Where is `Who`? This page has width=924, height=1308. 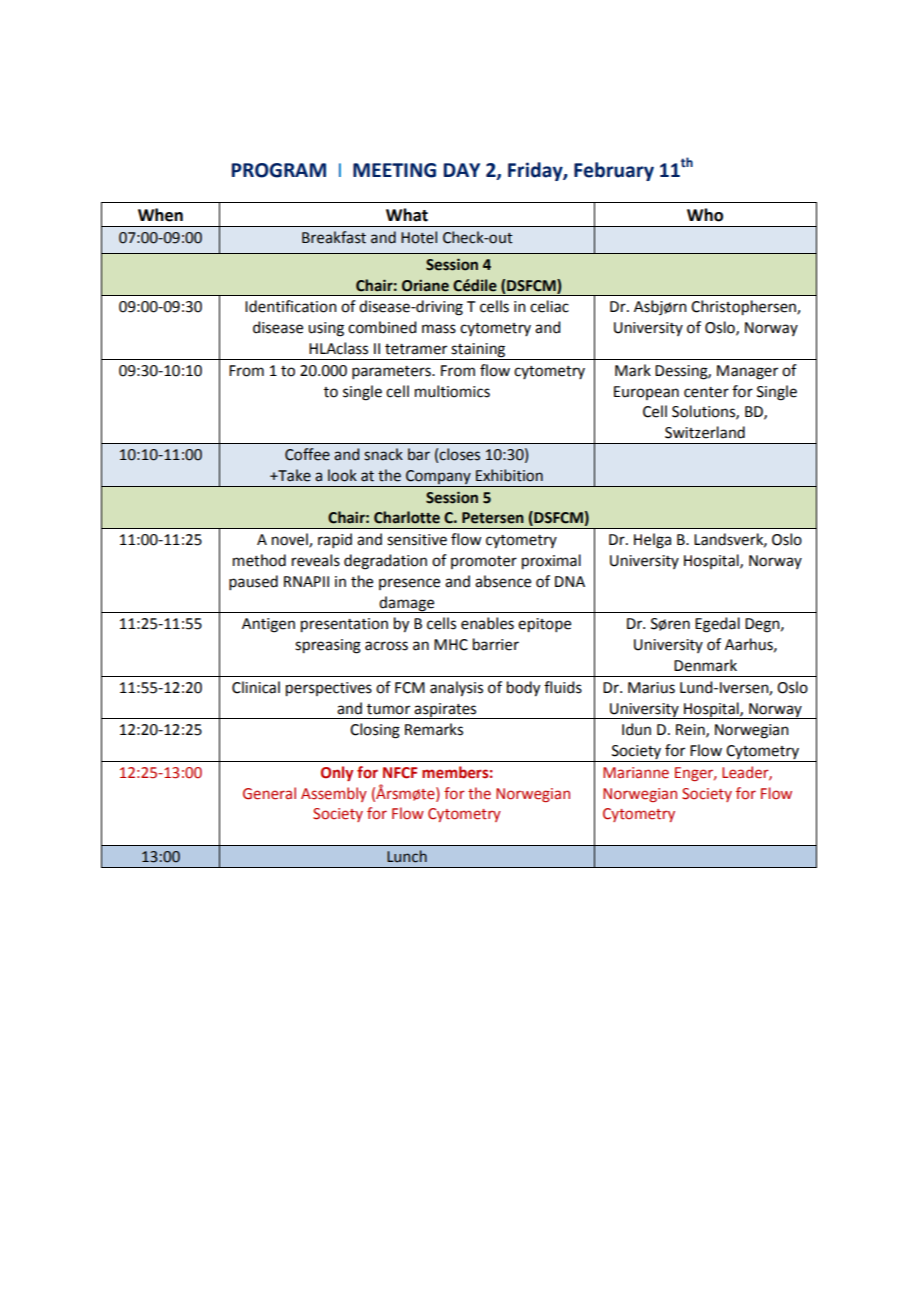
Who is located at coordinates (705, 215).
